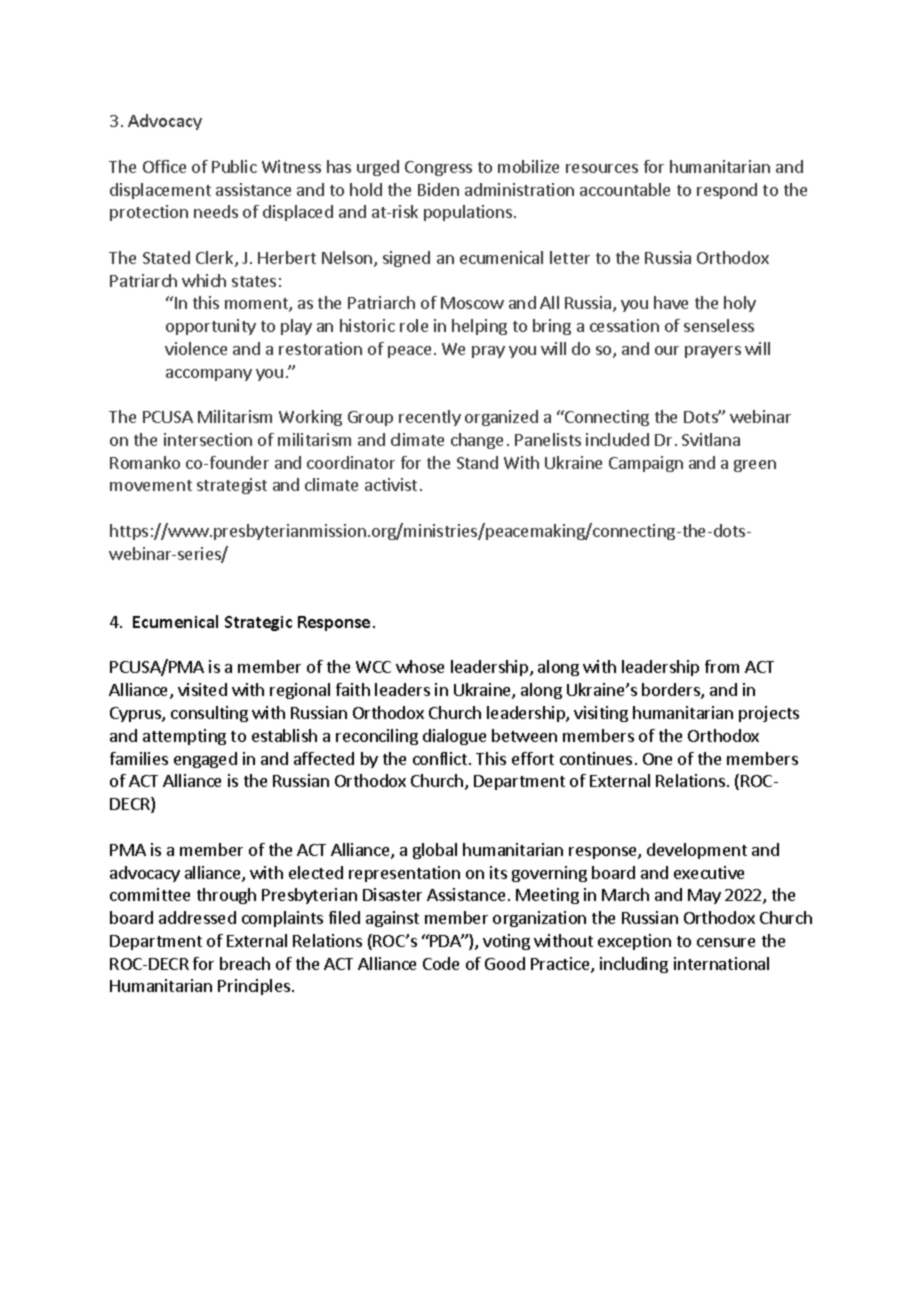 The height and width of the page is (1308, 924). Describe the element at coordinates (721, 963) in the page. I see `international` at that location.
